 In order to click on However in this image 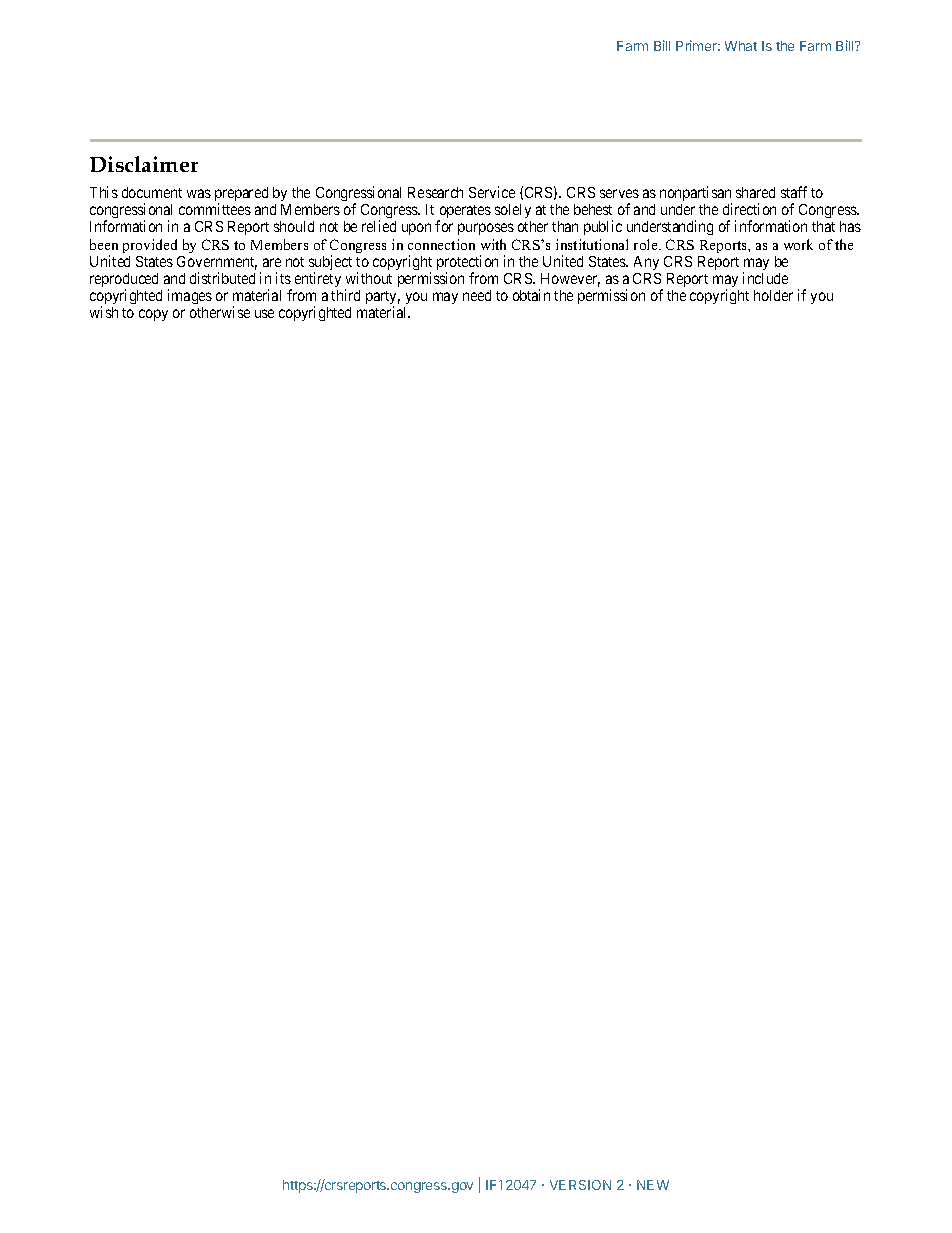, I will do `click(570, 280)`.
